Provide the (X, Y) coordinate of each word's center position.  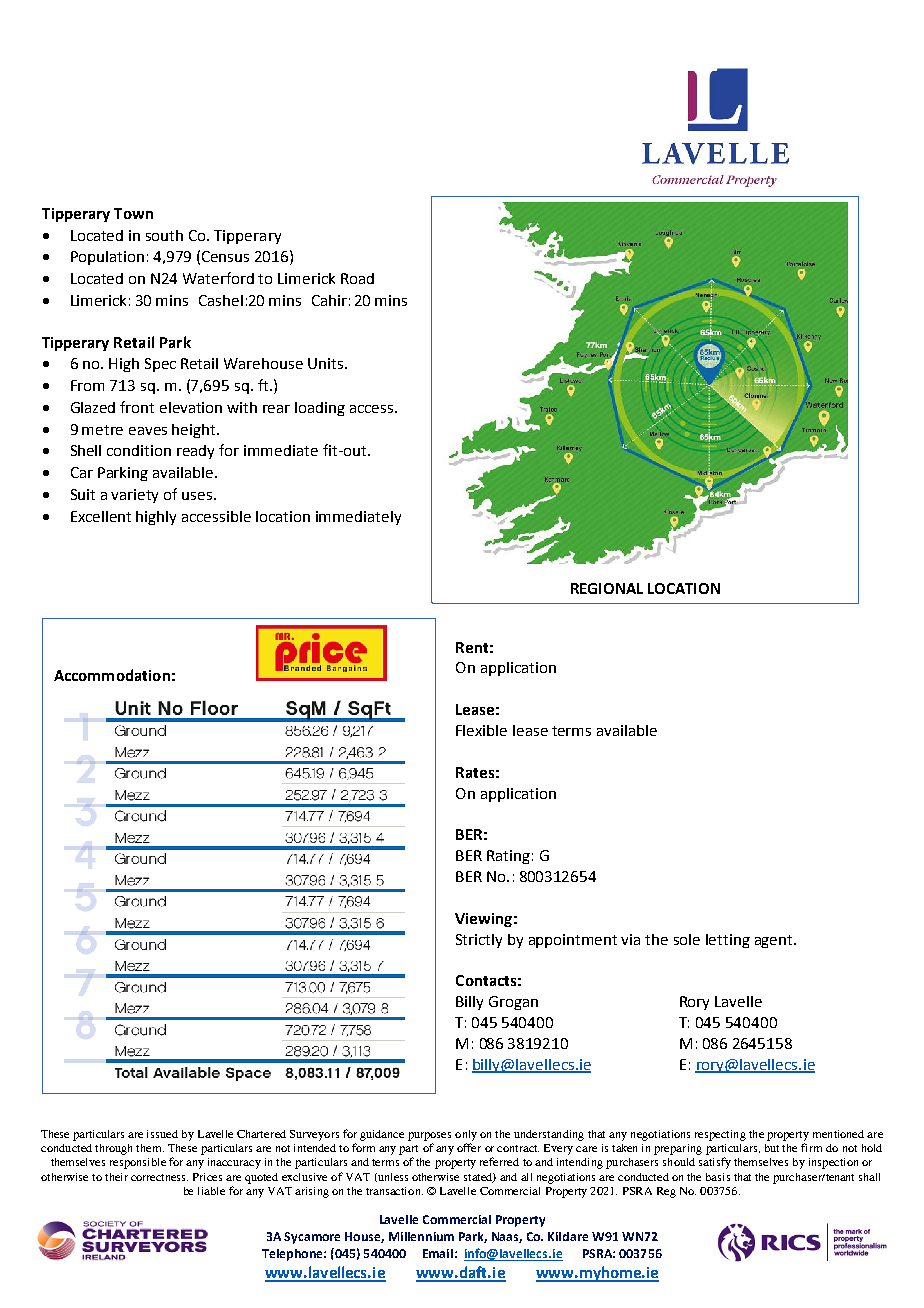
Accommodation (112, 675)
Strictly (479, 941)
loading (320, 409)
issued (162, 1134)
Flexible (481, 730)
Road (357, 278)
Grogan (513, 1003)
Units (327, 363)
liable (211, 1191)
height (195, 431)
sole (687, 939)
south (164, 235)
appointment (573, 941)
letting (728, 941)
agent (775, 941)
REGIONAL (607, 588)
